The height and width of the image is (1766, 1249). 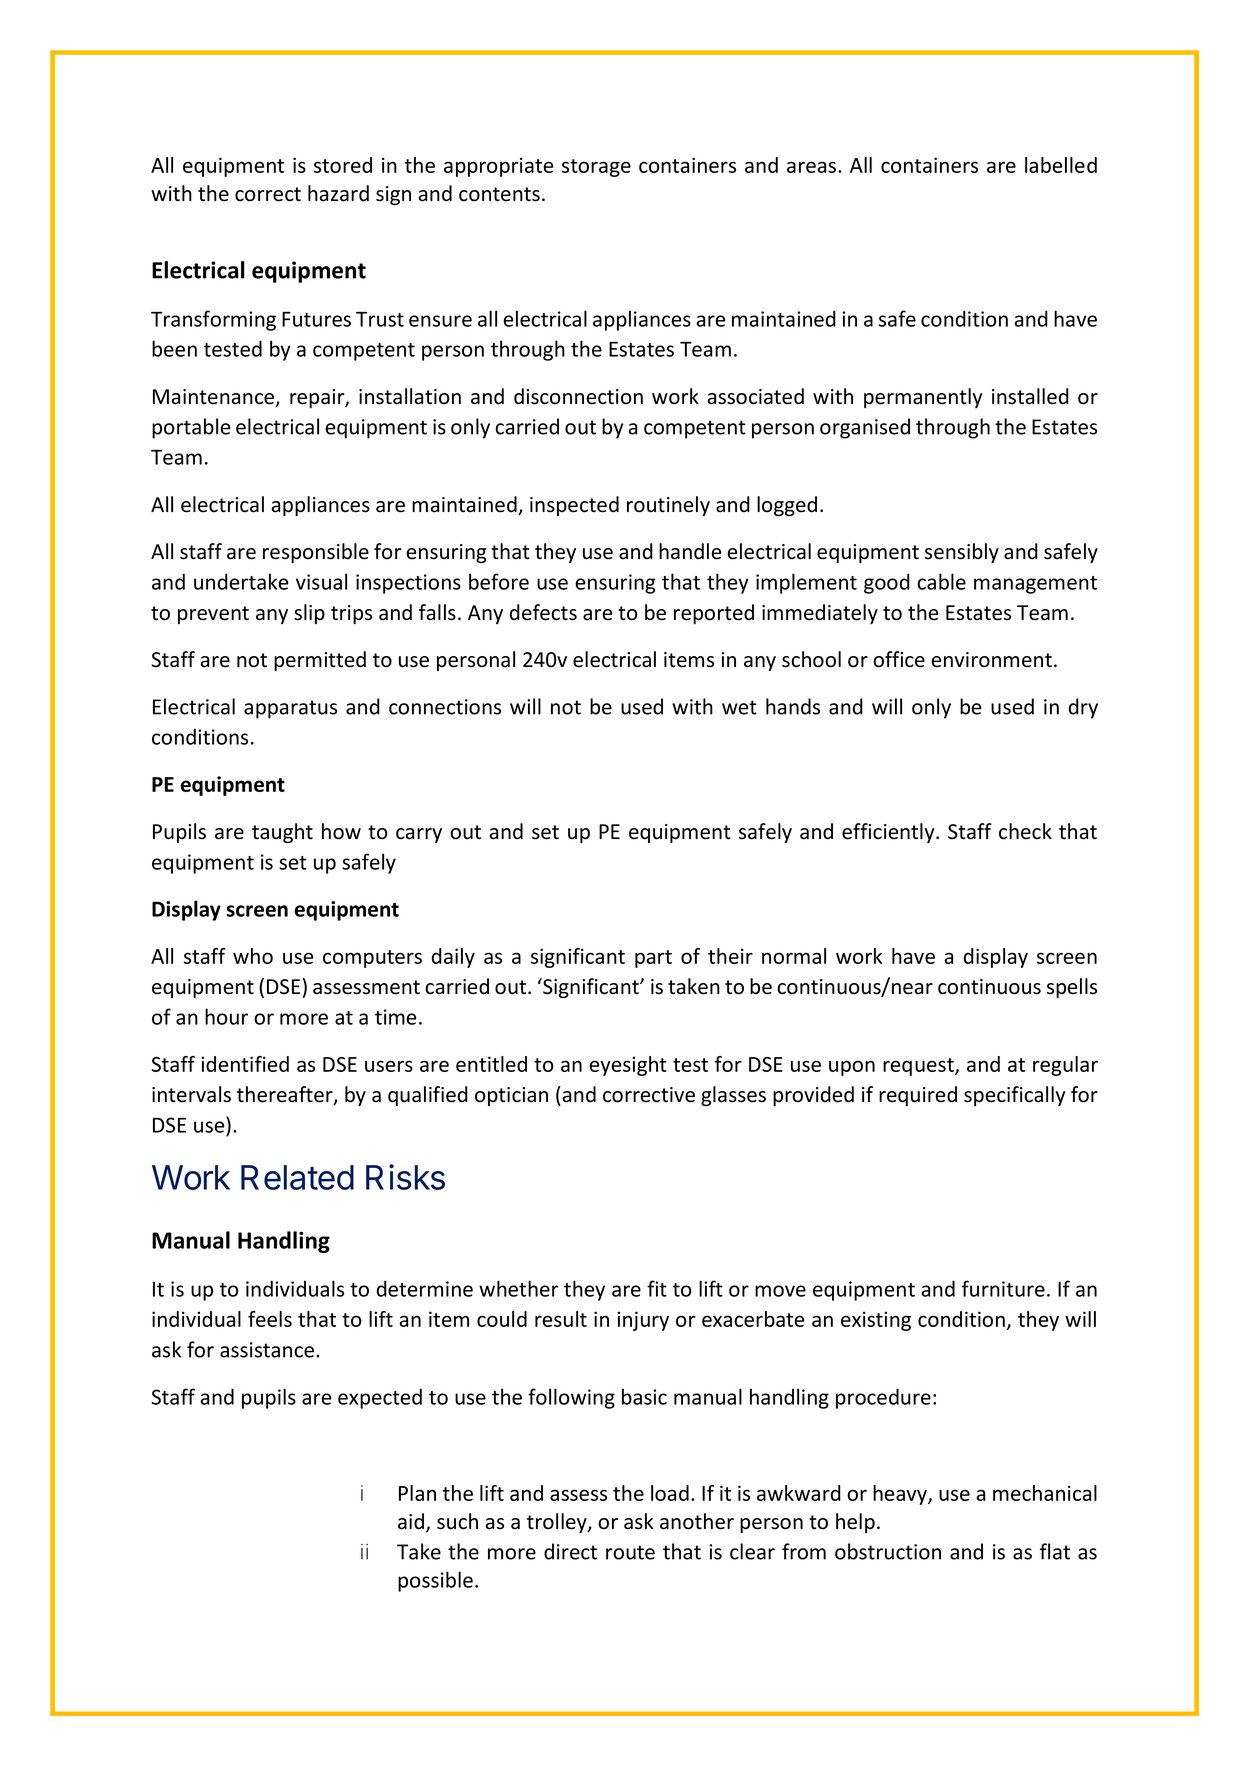 What do you see at coordinates (1025, 831) in the image?
I see `check` at bounding box center [1025, 831].
